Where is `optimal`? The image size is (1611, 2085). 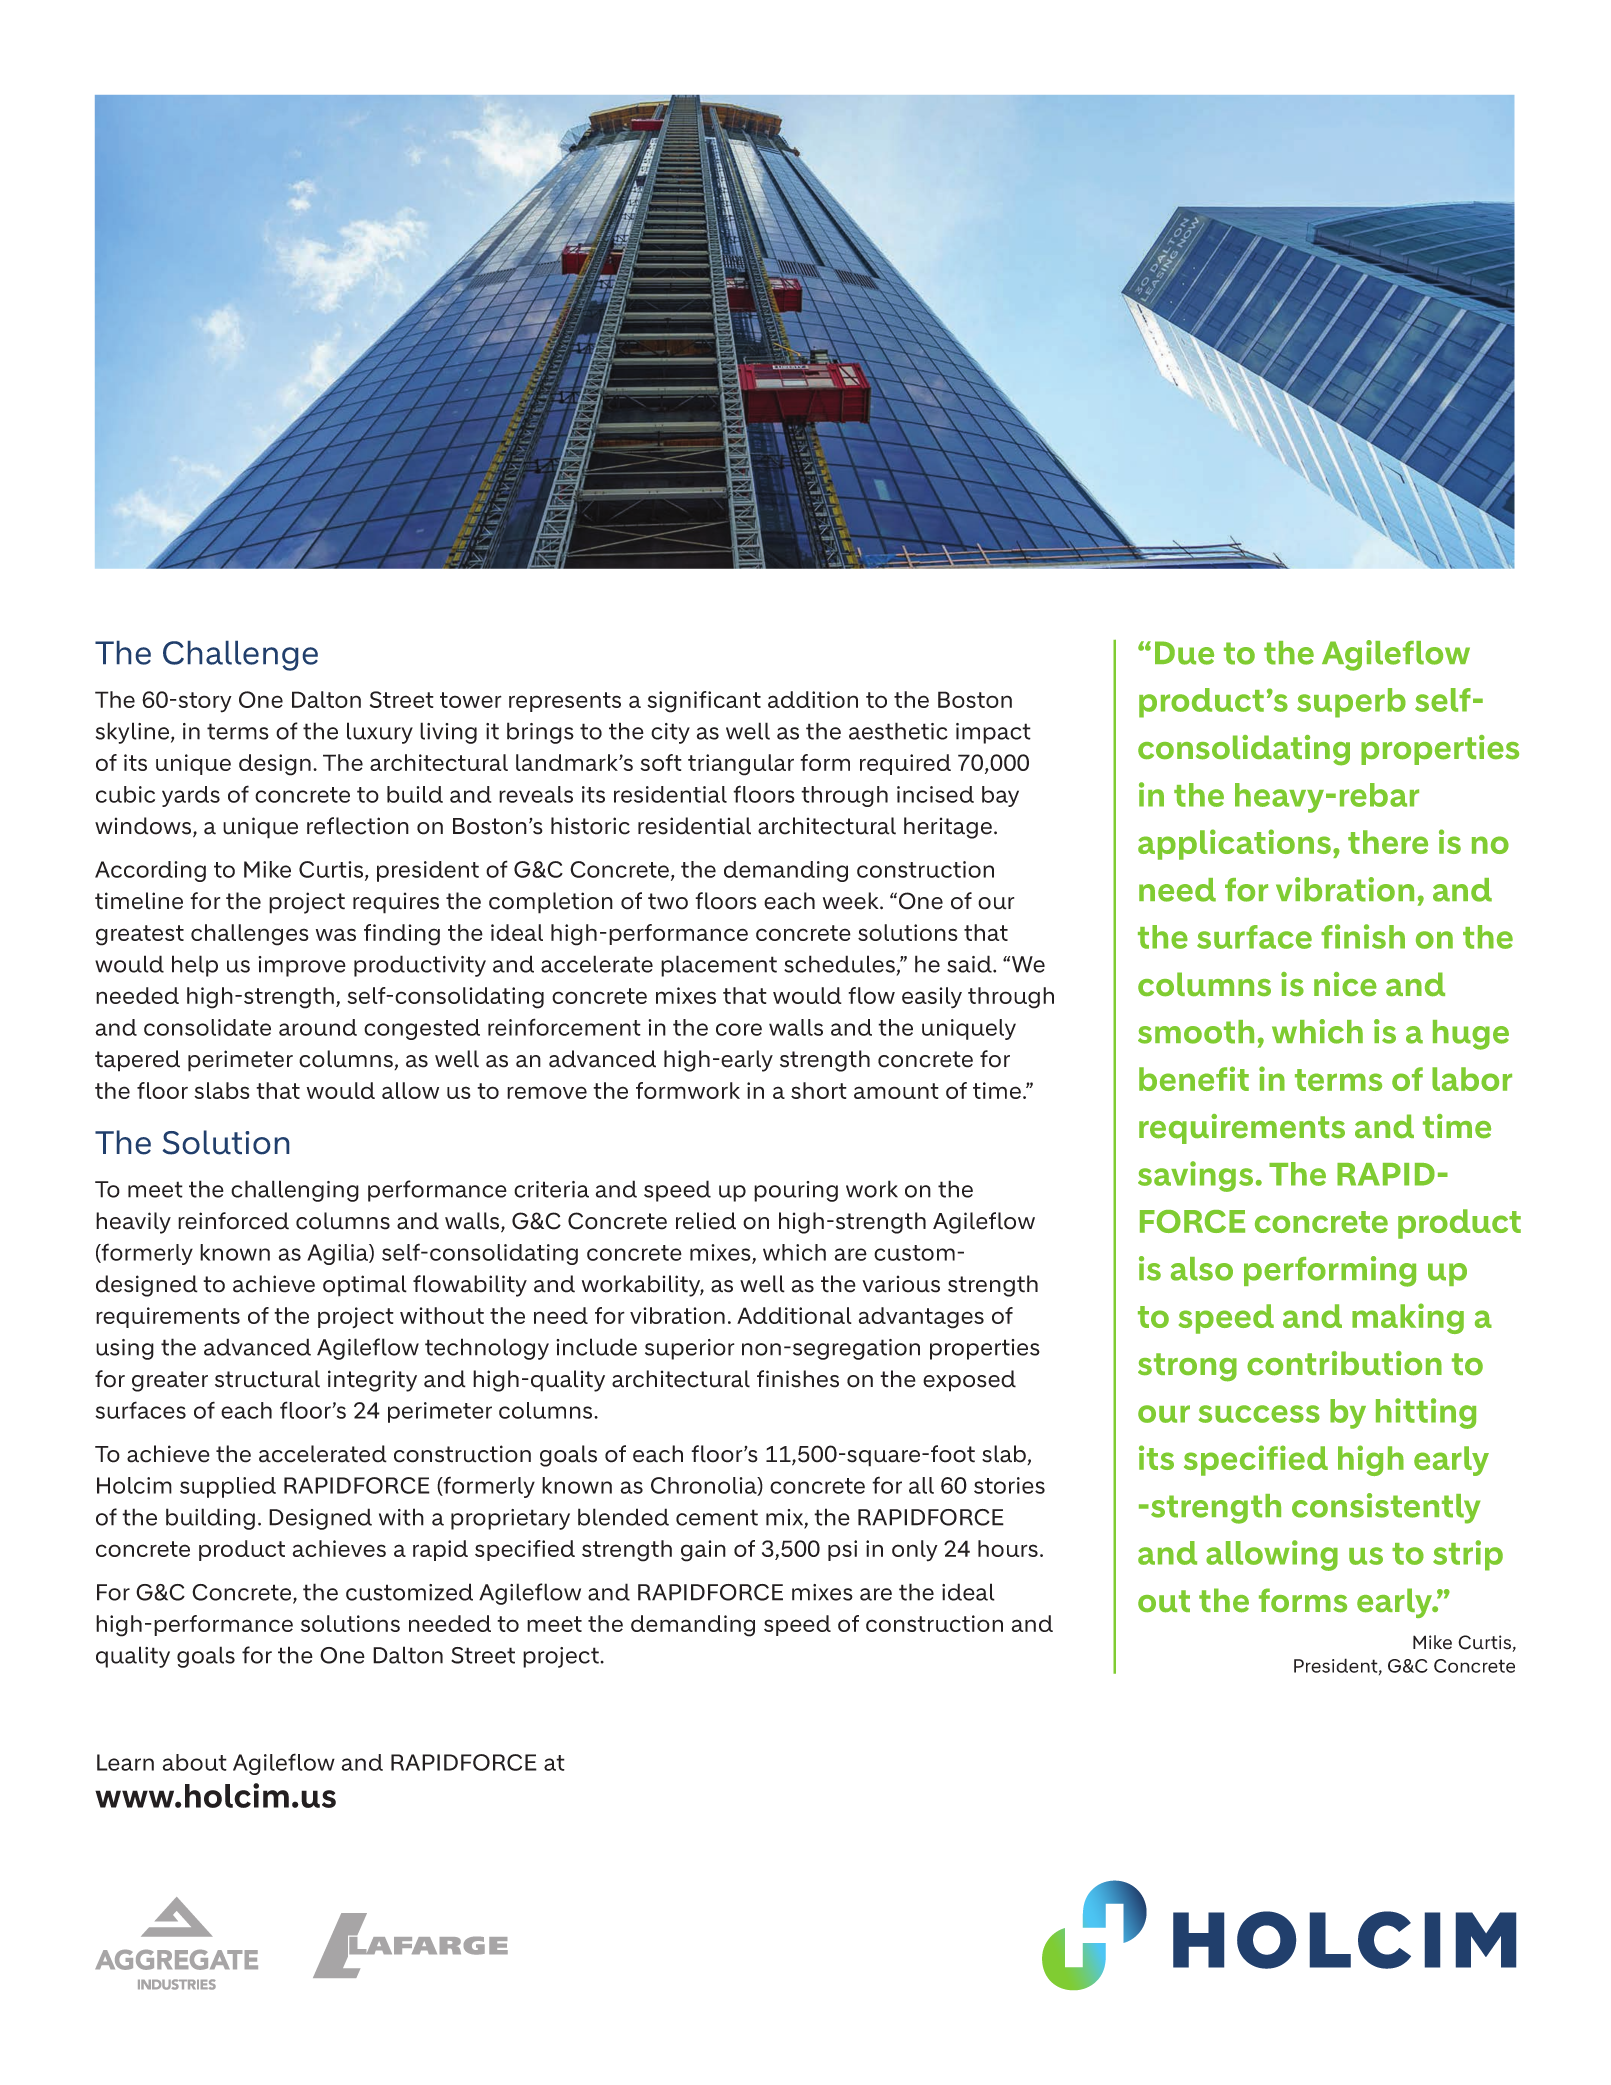 optimal is located at coordinates (365, 1286).
